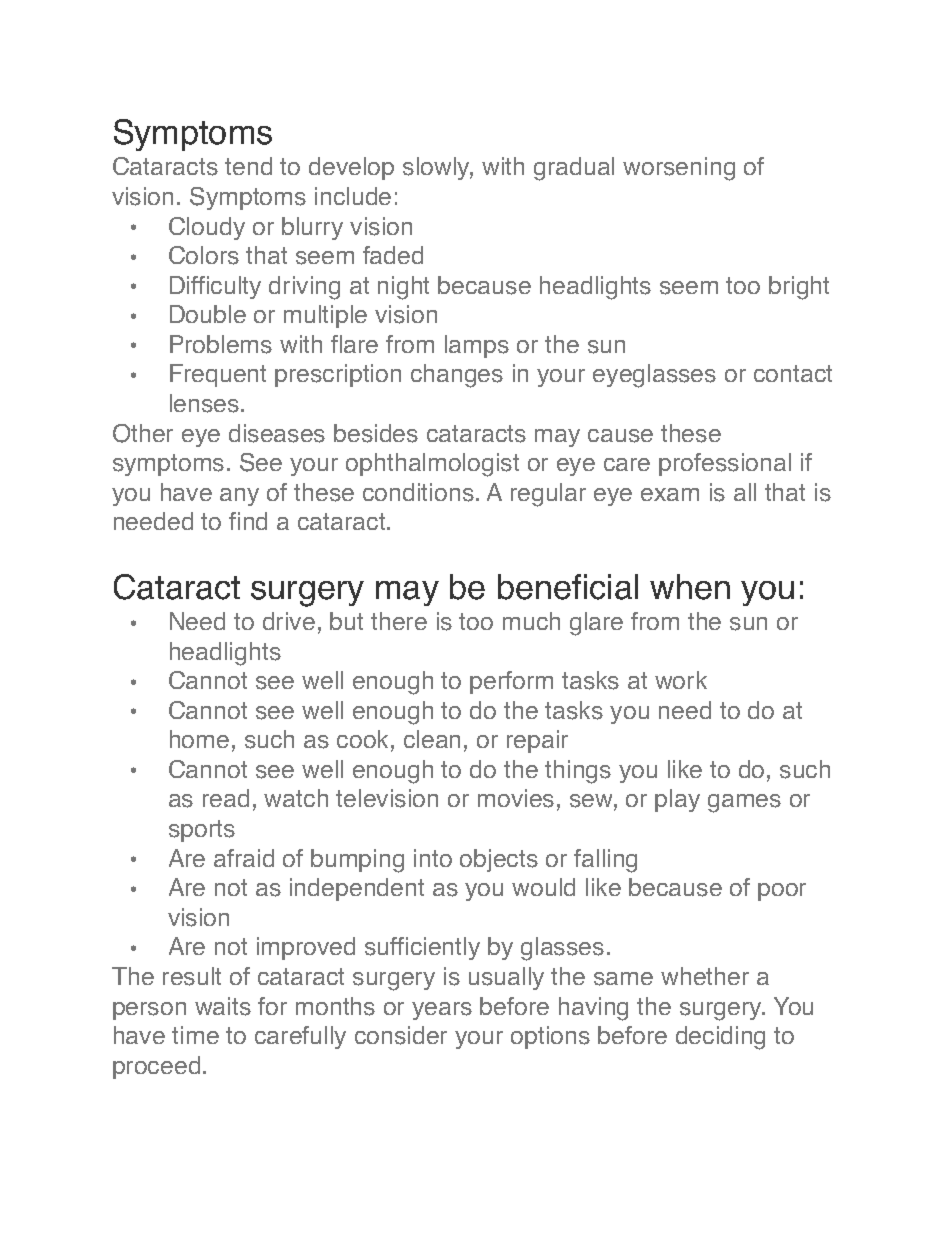 The width and height of the screenshot is (952, 1233). I want to click on years, so click(442, 1011).
